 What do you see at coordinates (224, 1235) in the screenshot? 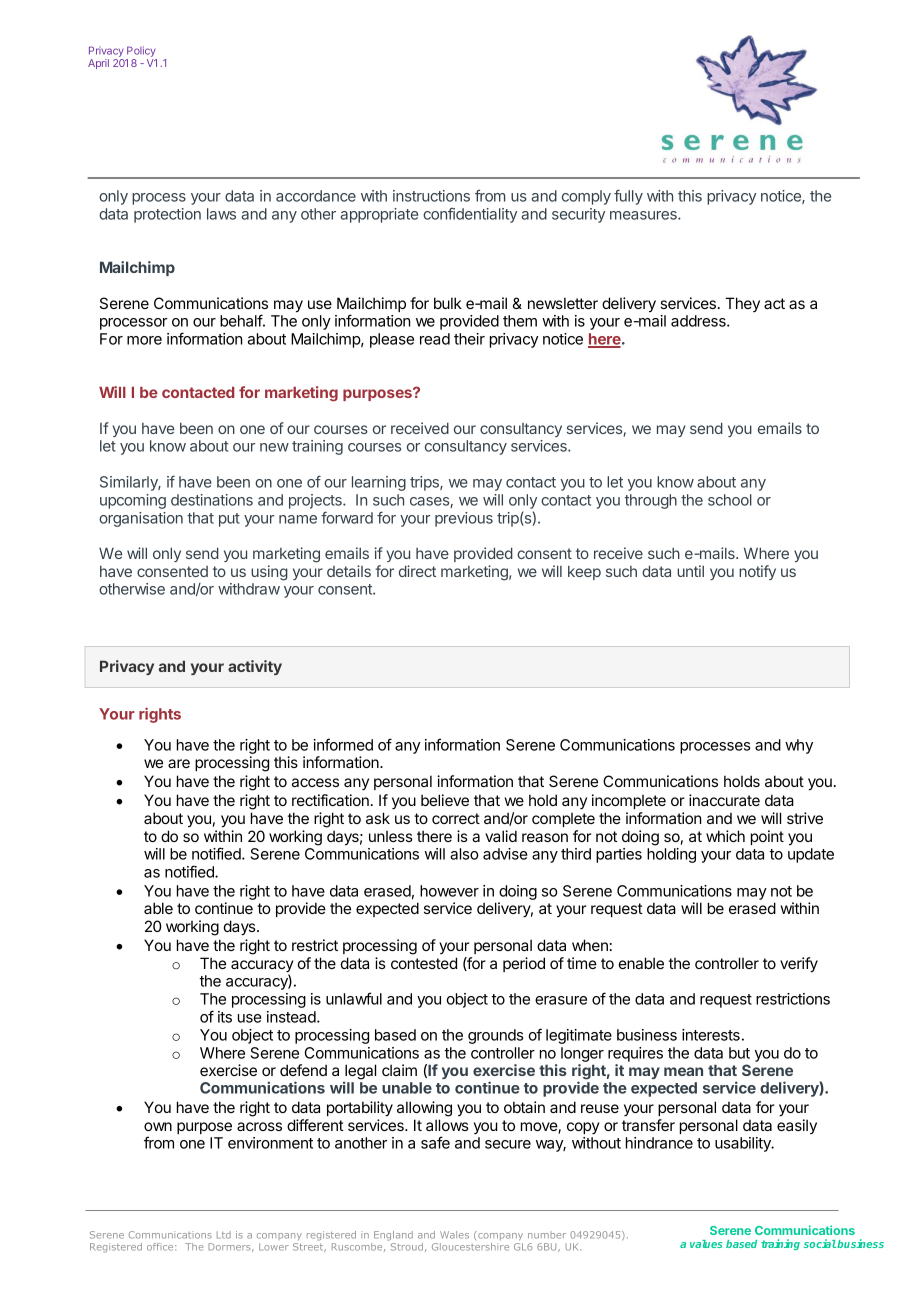
I see `Ltd` at bounding box center [224, 1235].
